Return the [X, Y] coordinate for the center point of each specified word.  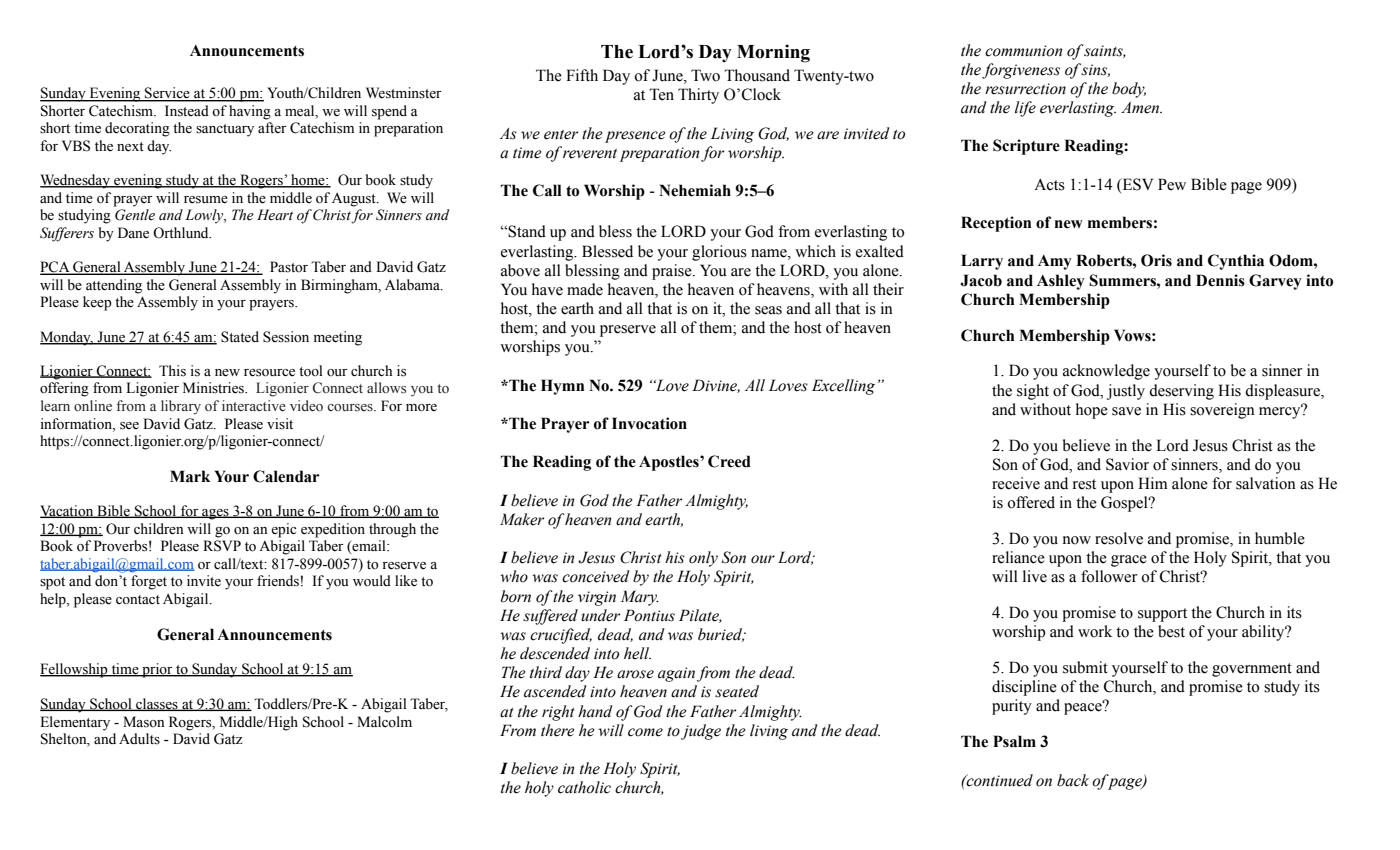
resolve [1119, 538]
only [703, 559]
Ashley [1061, 282]
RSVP [222, 546]
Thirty [698, 96]
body [1129, 90]
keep [97, 303]
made [585, 289]
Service [167, 94]
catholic [584, 787]
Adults [139, 739]
